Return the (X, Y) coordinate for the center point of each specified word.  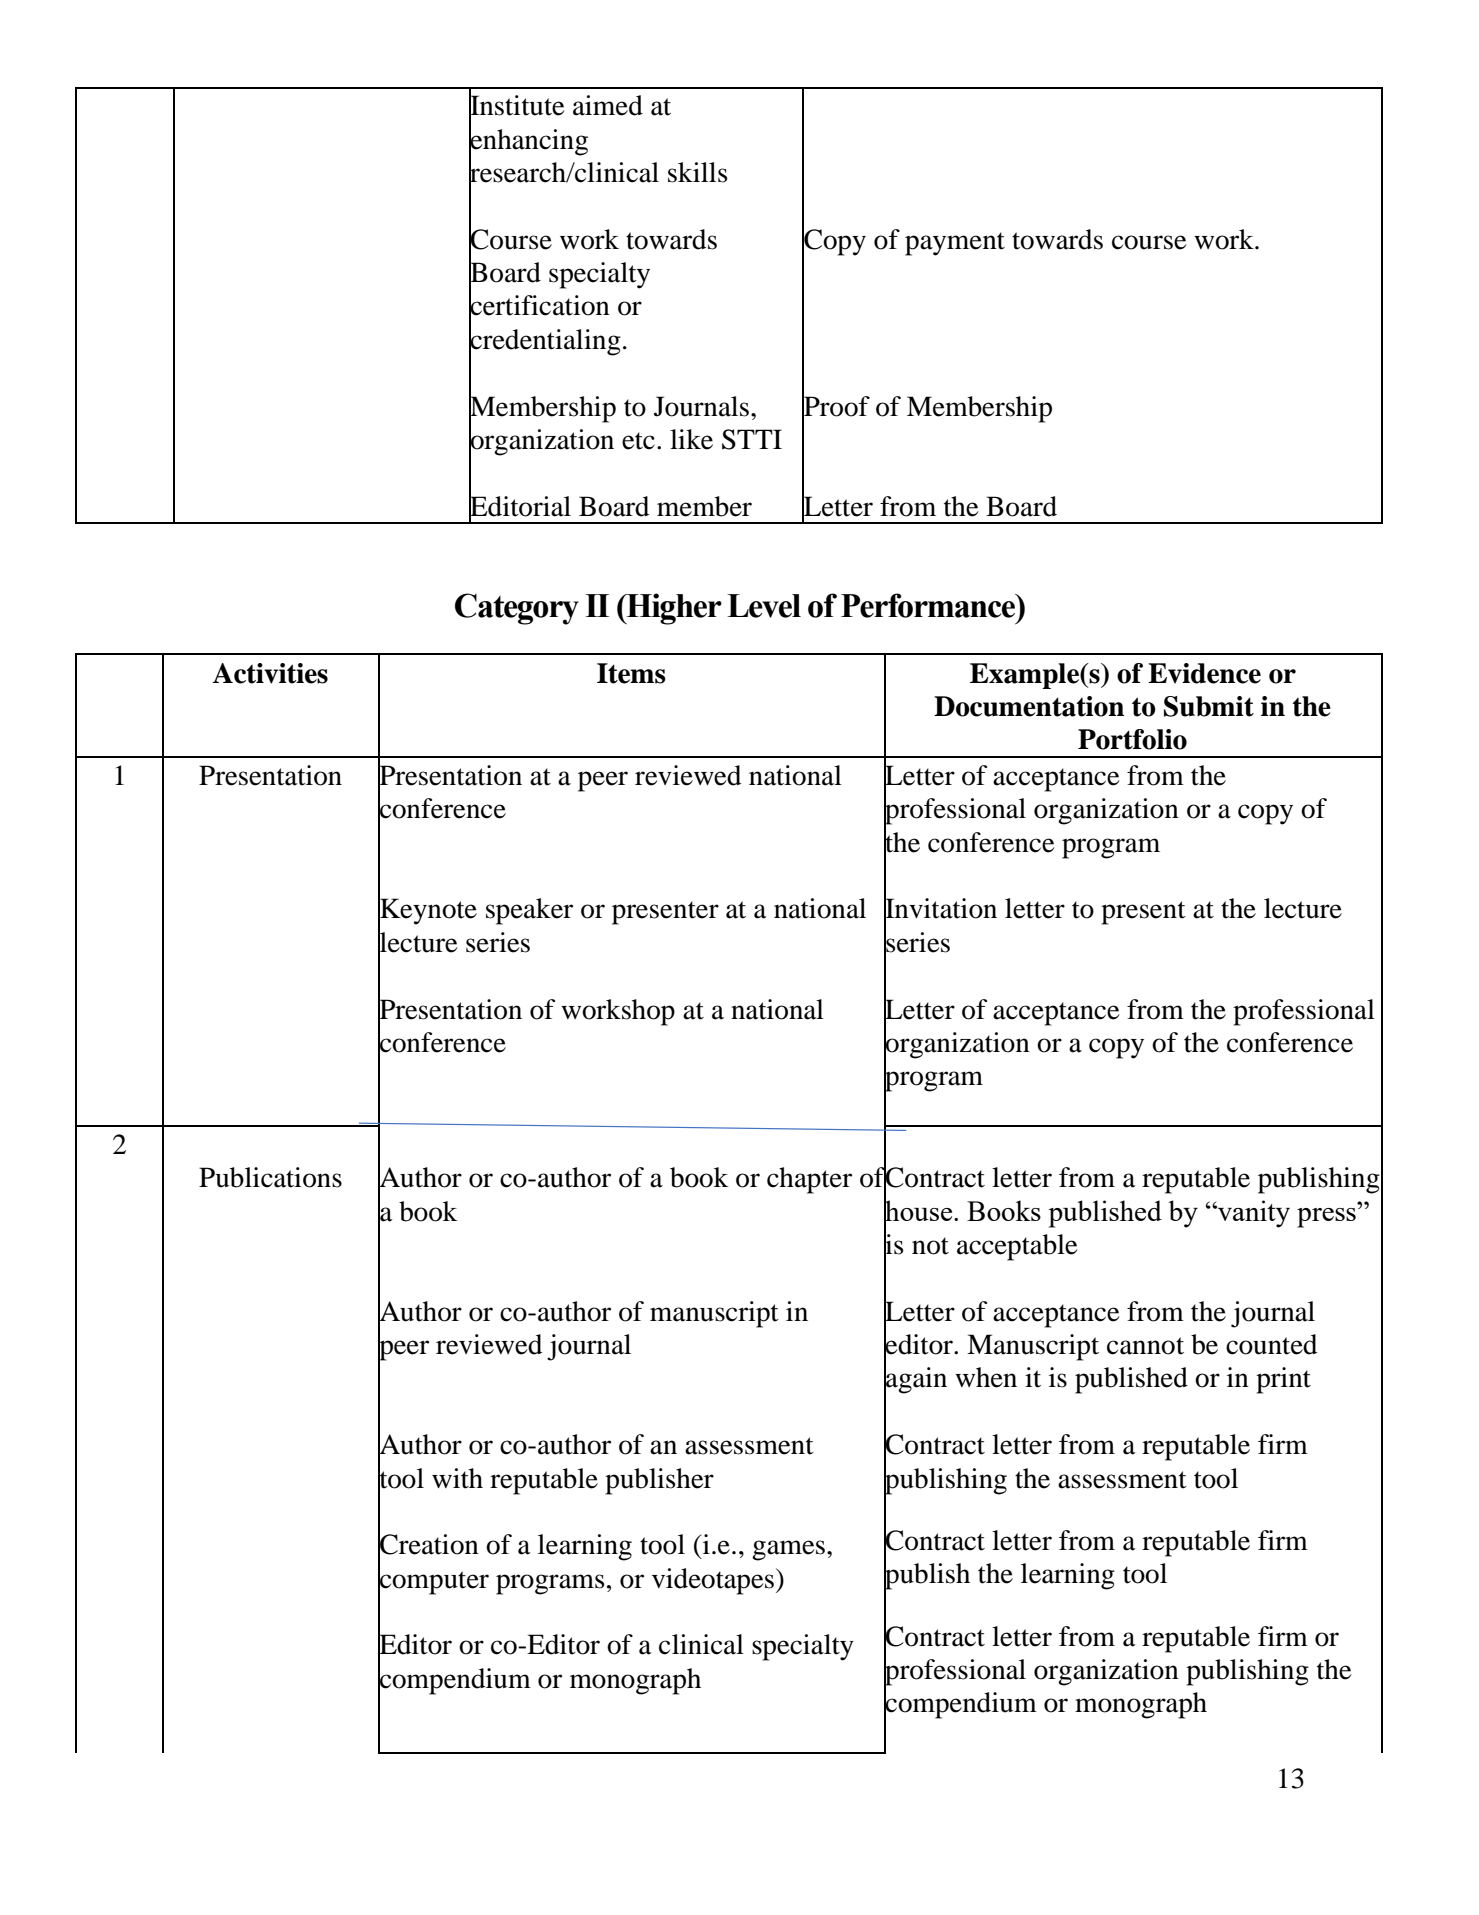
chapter (809, 1180)
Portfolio (1132, 739)
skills (698, 172)
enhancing (528, 141)
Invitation (940, 908)
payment (955, 244)
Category (517, 609)
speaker (529, 911)
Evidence (1204, 673)
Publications (270, 1177)
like (691, 439)
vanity (1253, 1214)
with (457, 1478)
